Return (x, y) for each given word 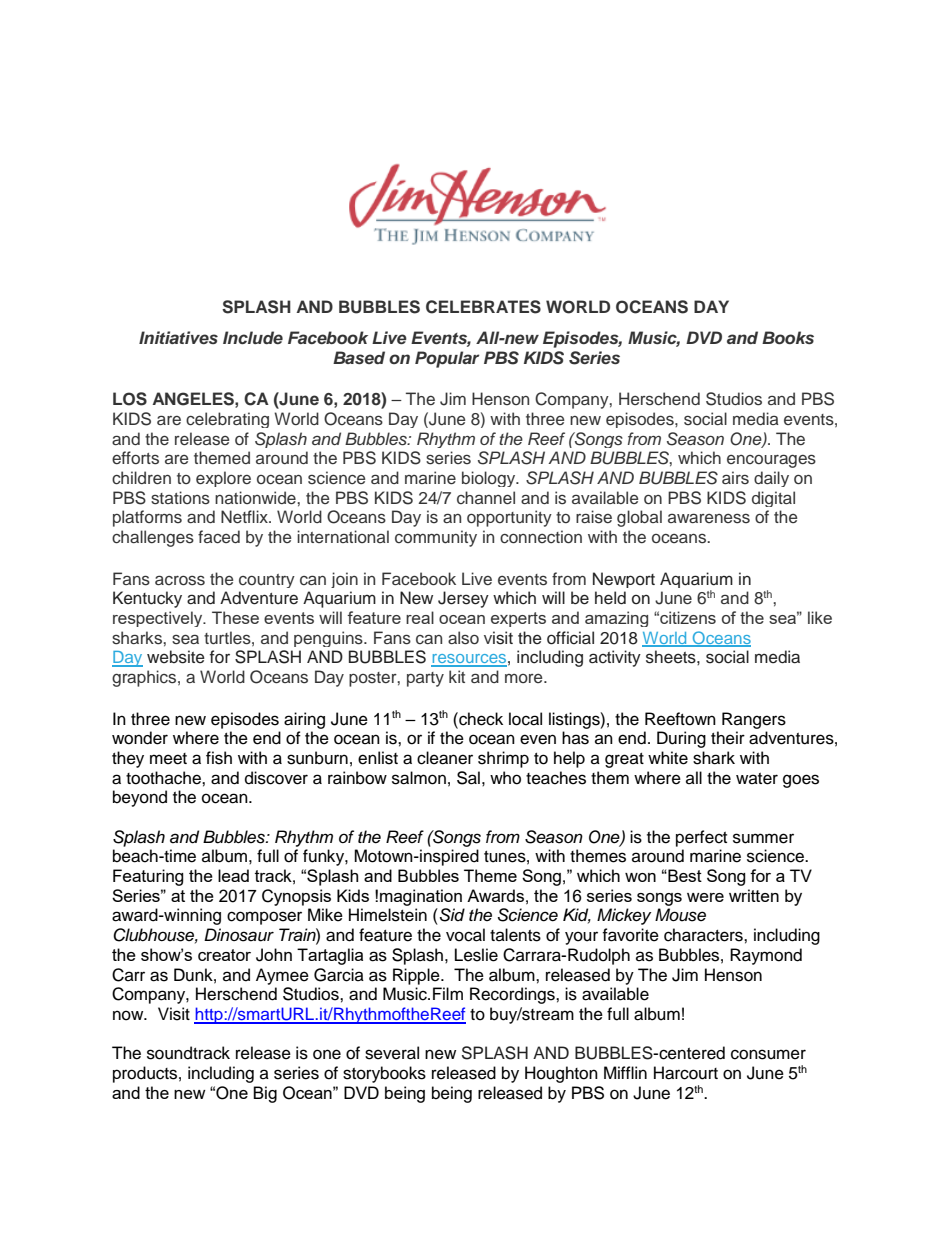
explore (223, 479)
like (820, 617)
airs (735, 477)
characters (704, 935)
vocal (465, 935)
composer (264, 918)
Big (265, 1094)
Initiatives (178, 337)
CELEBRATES (483, 307)
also (463, 638)
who (505, 778)
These (235, 617)
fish (219, 758)
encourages (771, 461)
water (757, 779)
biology (490, 479)
